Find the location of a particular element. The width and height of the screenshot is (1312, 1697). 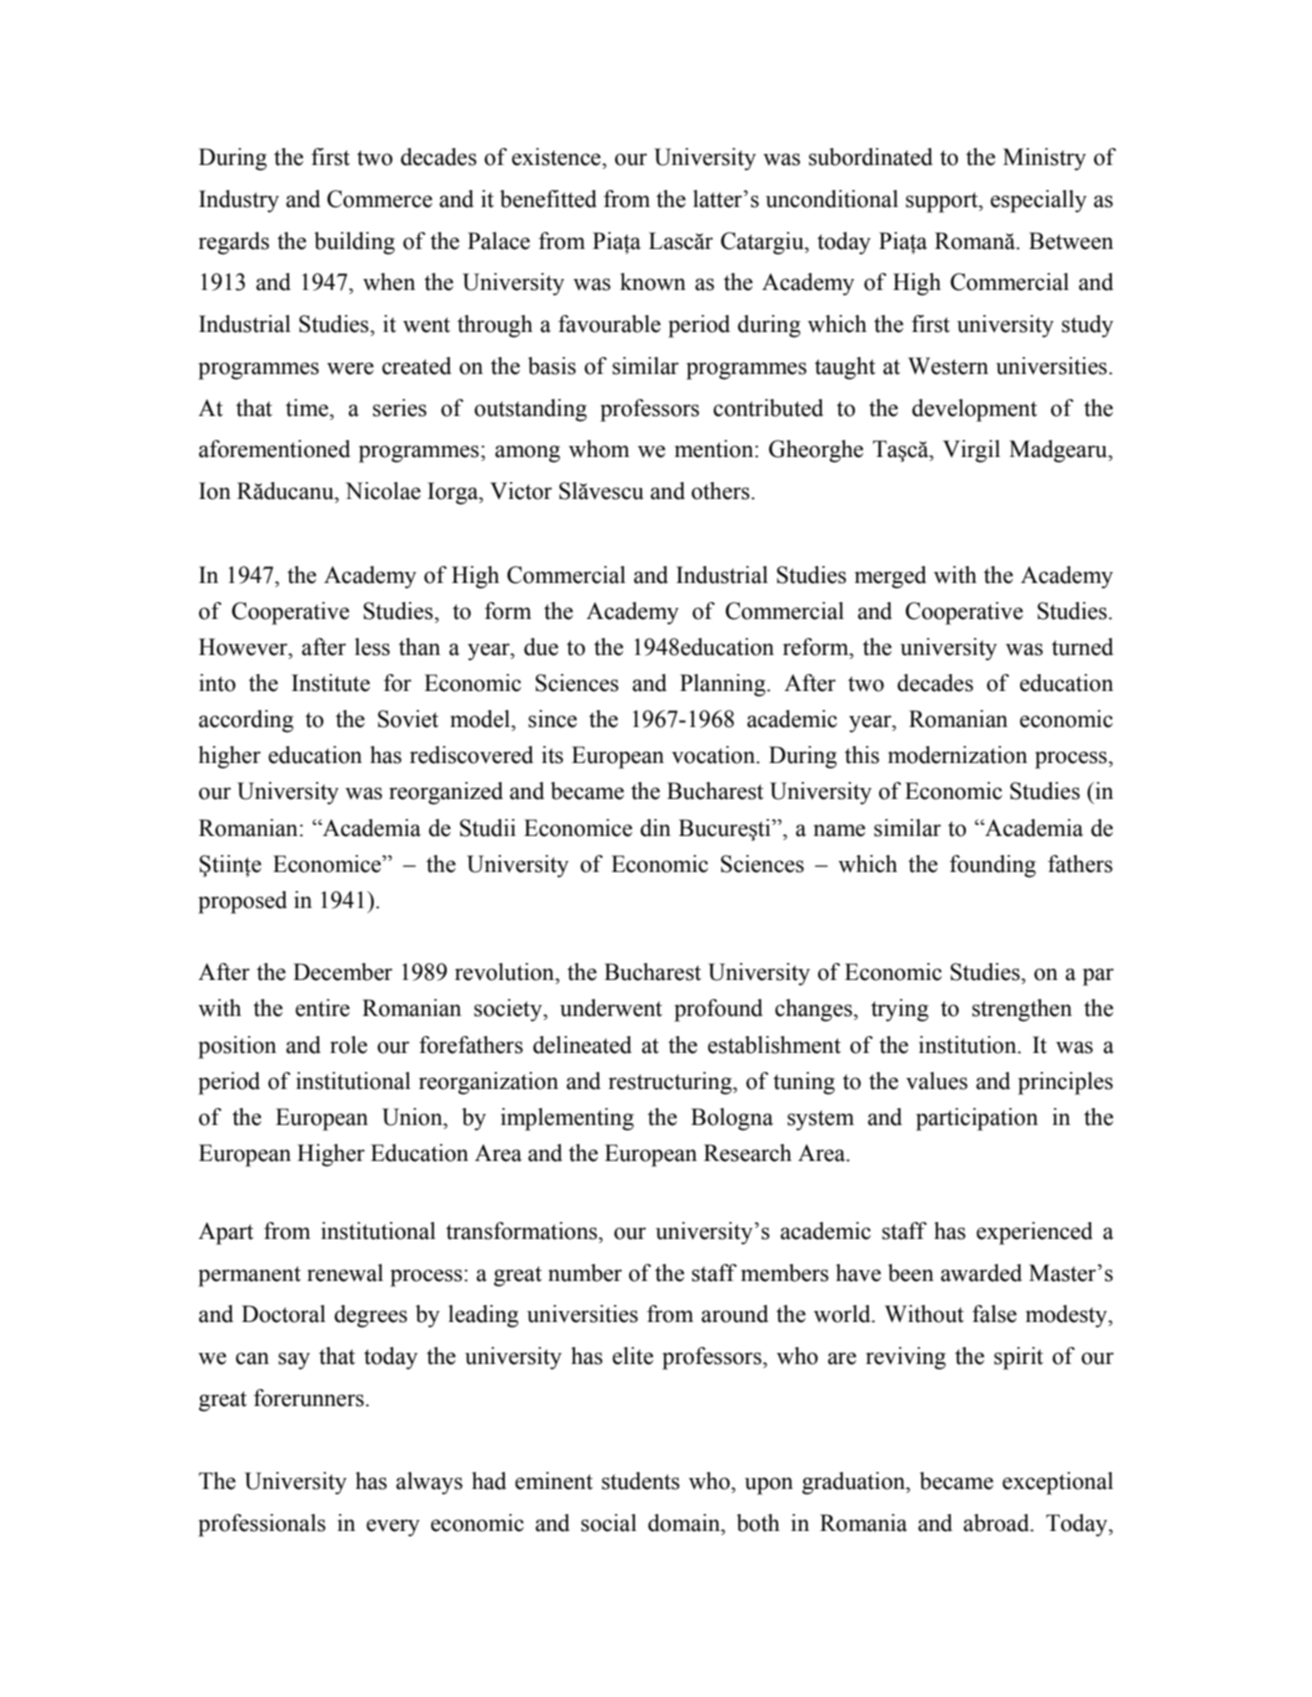

proposed is located at coordinates (242, 902).
